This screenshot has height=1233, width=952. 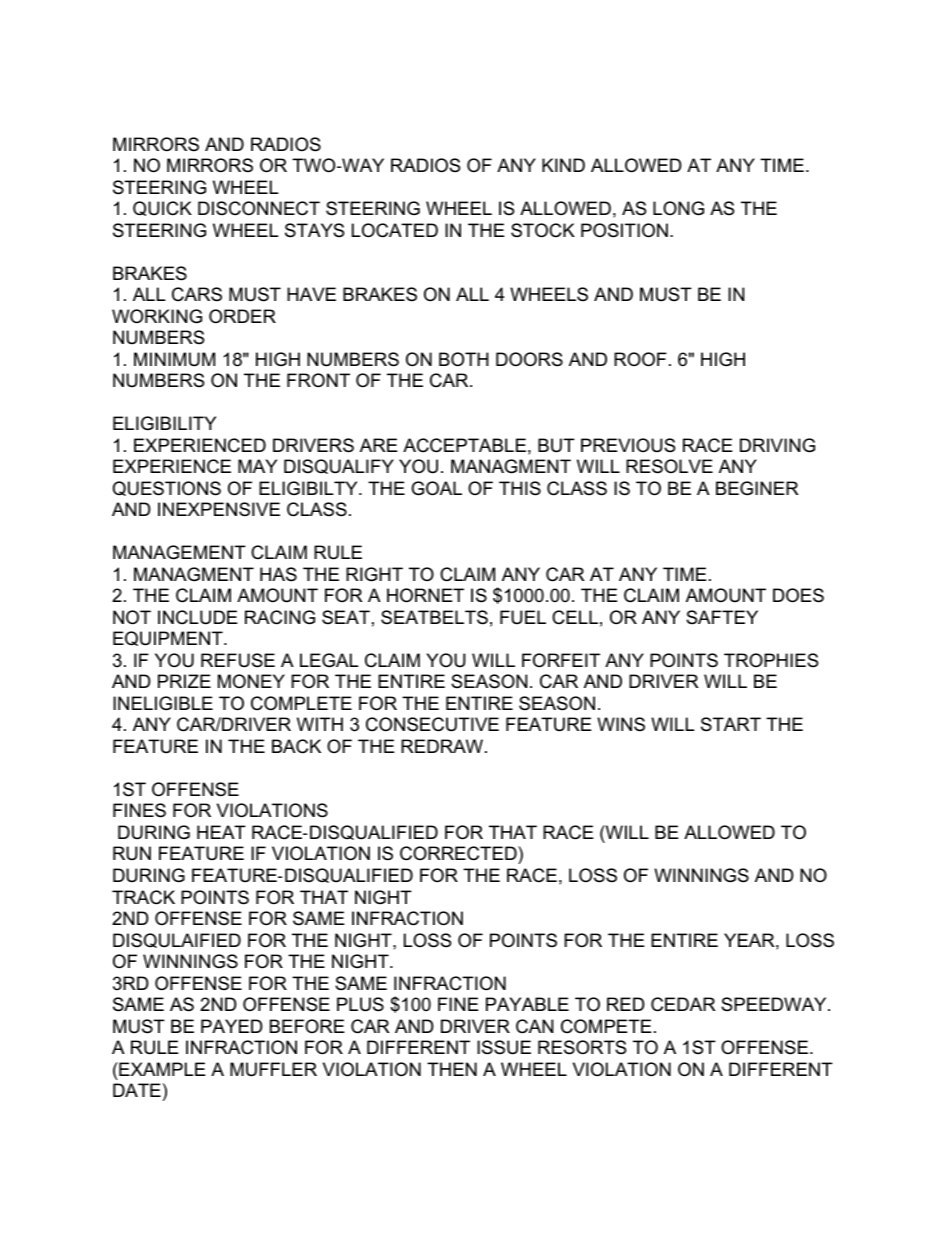 What do you see at coordinates (678, 208) in the screenshot?
I see `LONG` at bounding box center [678, 208].
